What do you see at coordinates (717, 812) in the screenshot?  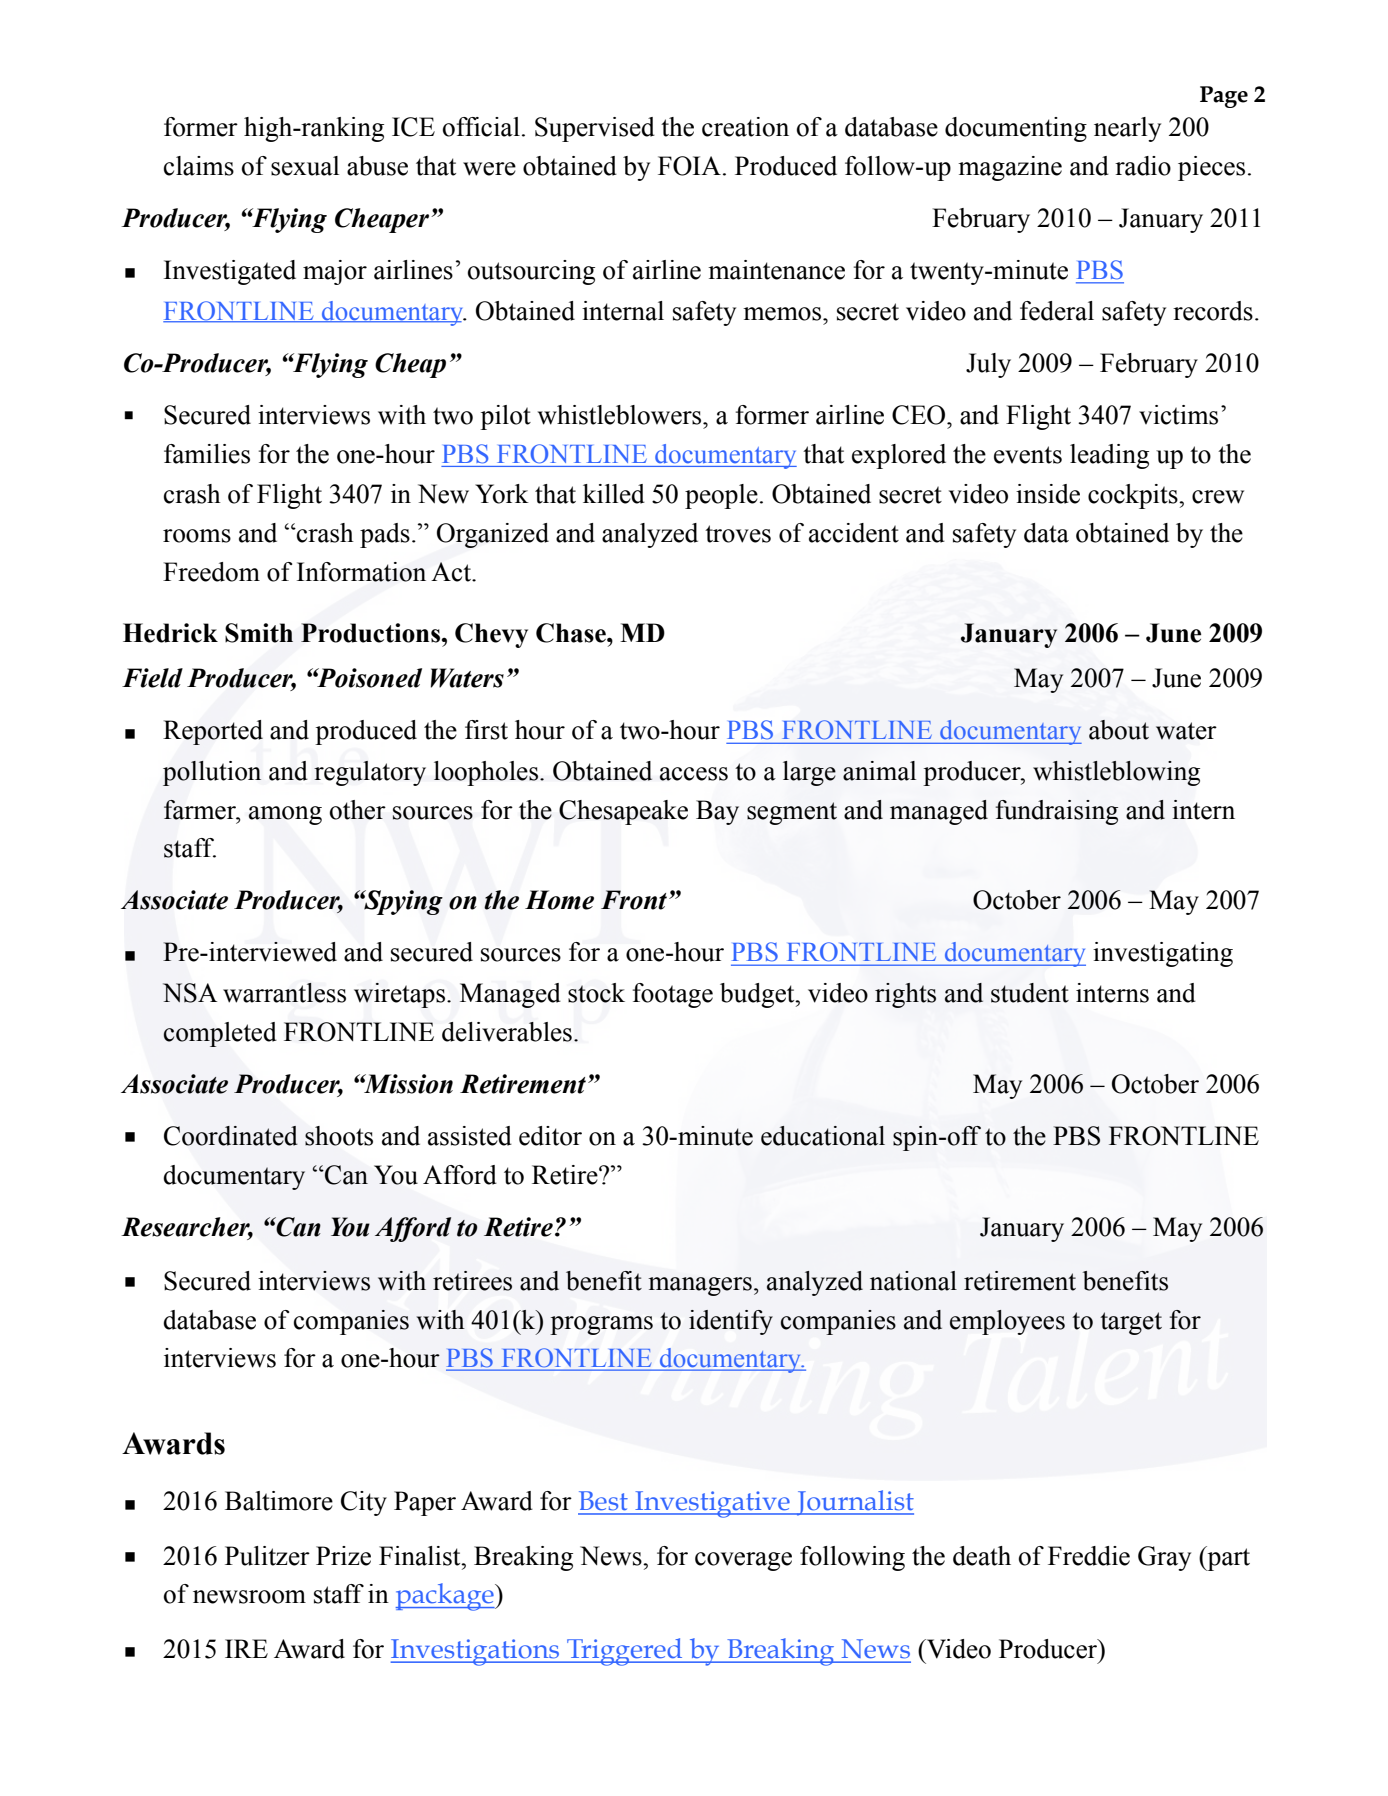 I see `Bay` at bounding box center [717, 812].
